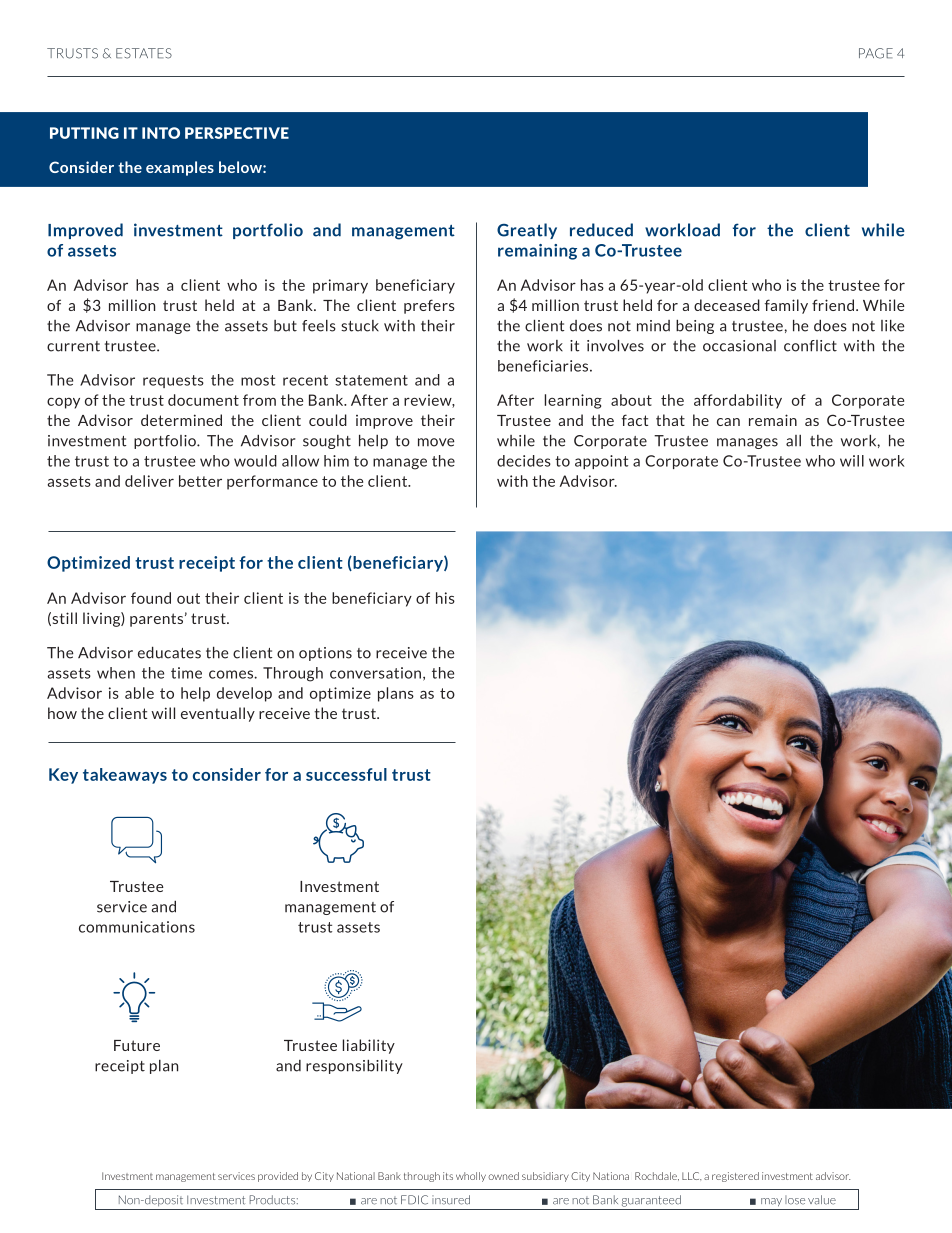 The height and width of the screenshot is (1233, 952). I want to click on wholly, so click(471, 1177).
